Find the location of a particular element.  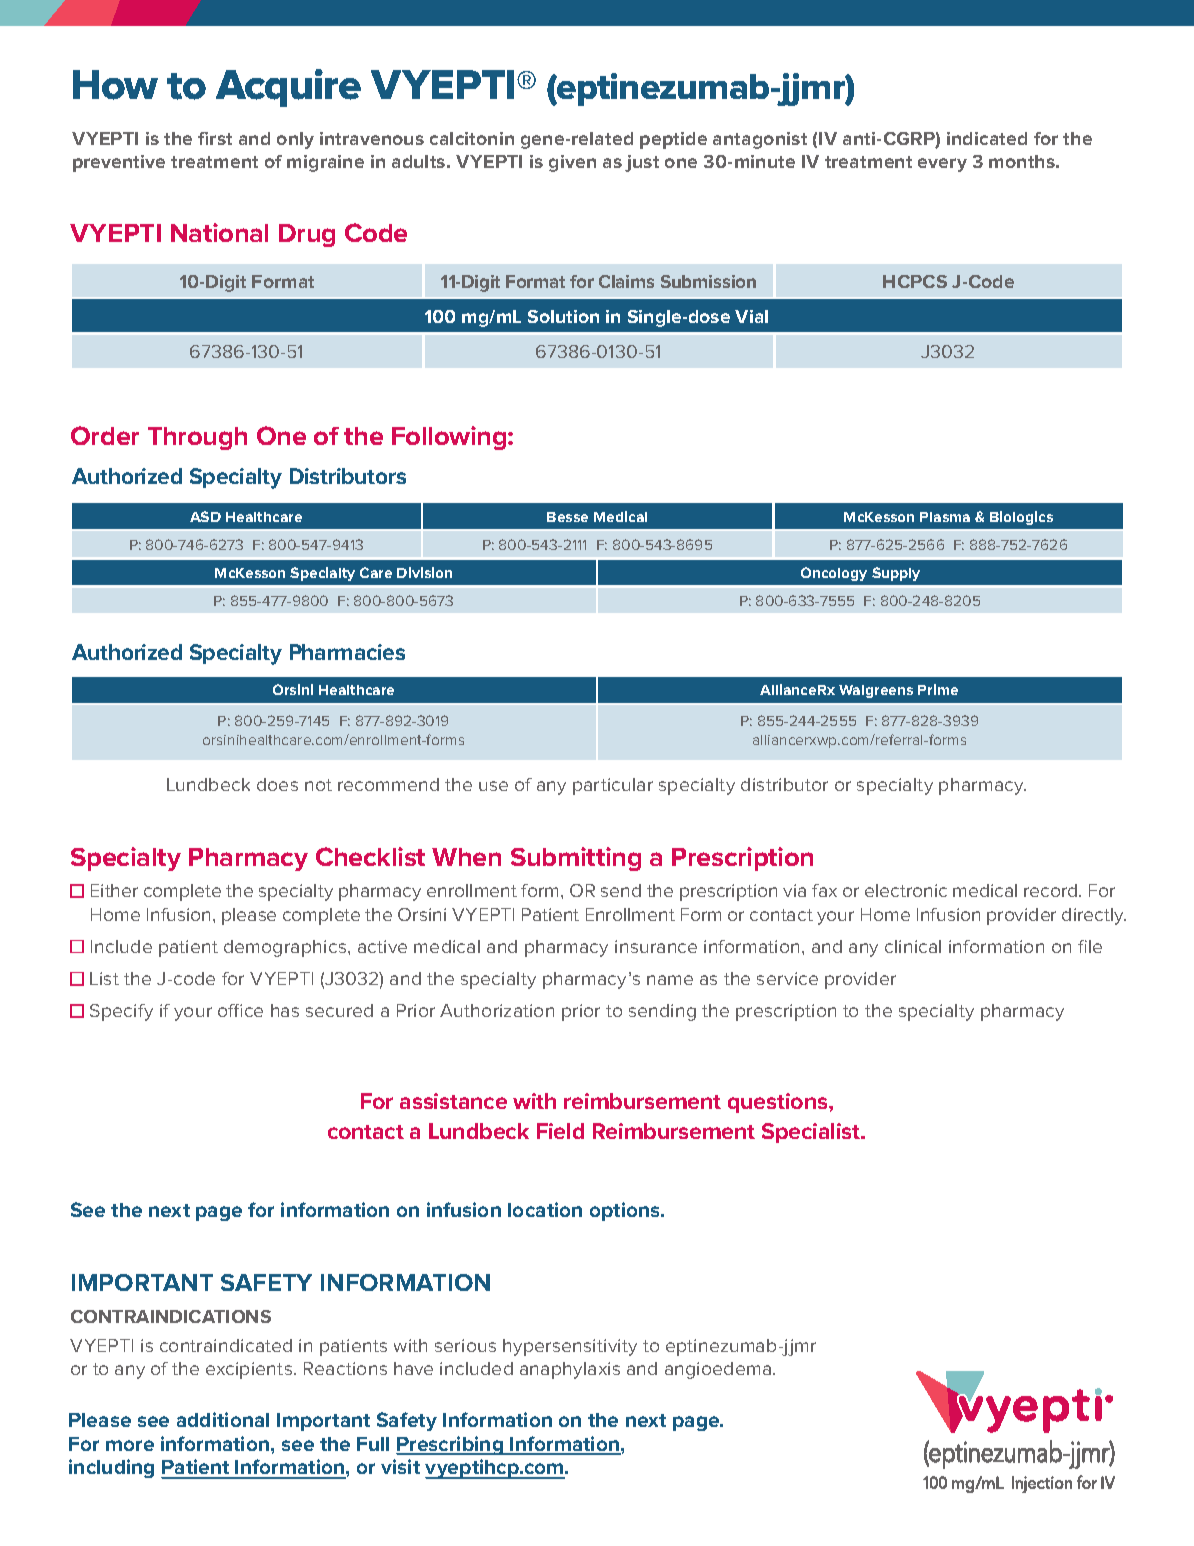

first is located at coordinates (215, 138).
